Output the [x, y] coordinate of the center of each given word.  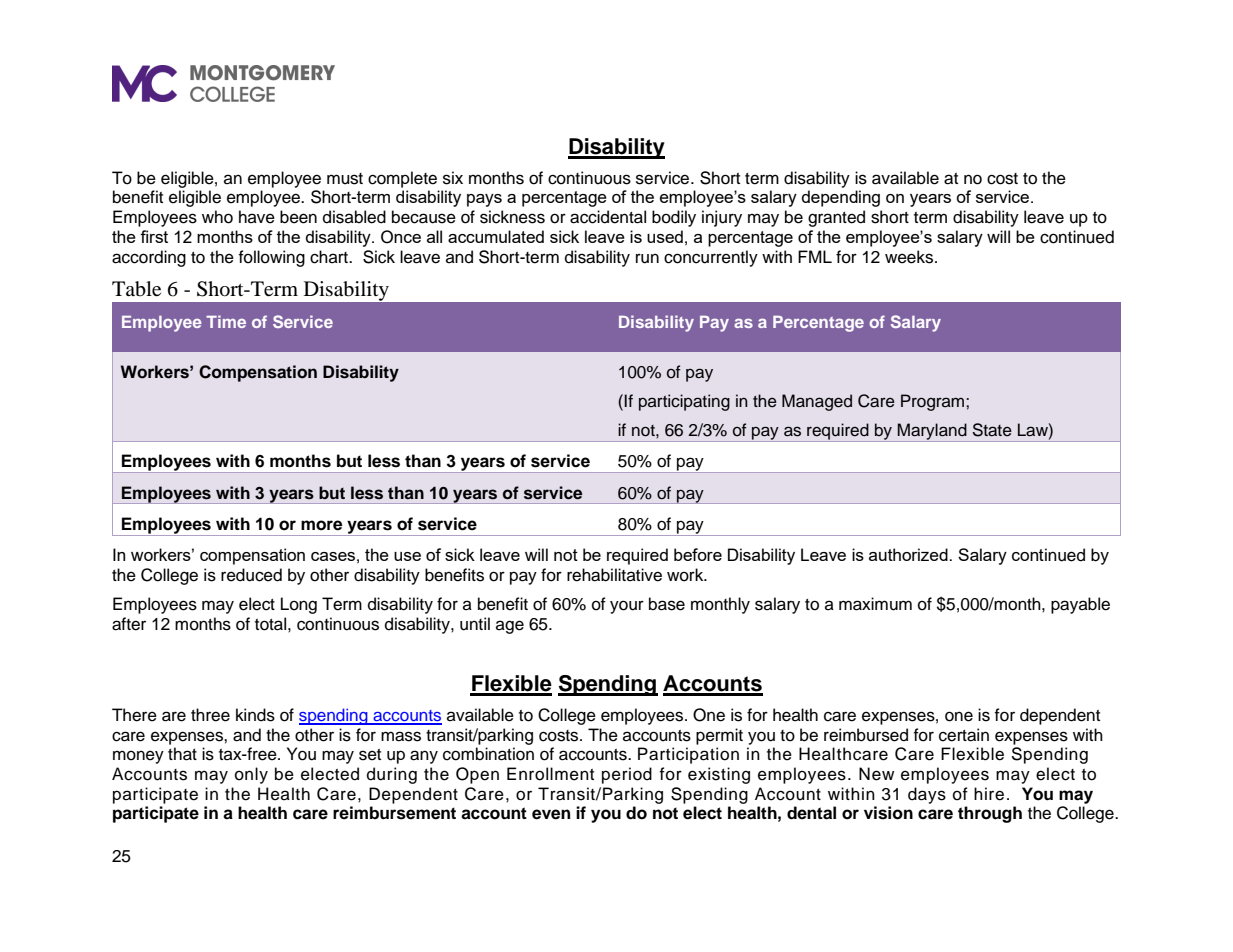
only [251, 775]
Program [934, 402]
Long [299, 605]
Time [226, 321]
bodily [674, 218]
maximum [875, 604]
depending [841, 198]
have [257, 217]
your [627, 607]
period [627, 775]
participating [684, 402]
